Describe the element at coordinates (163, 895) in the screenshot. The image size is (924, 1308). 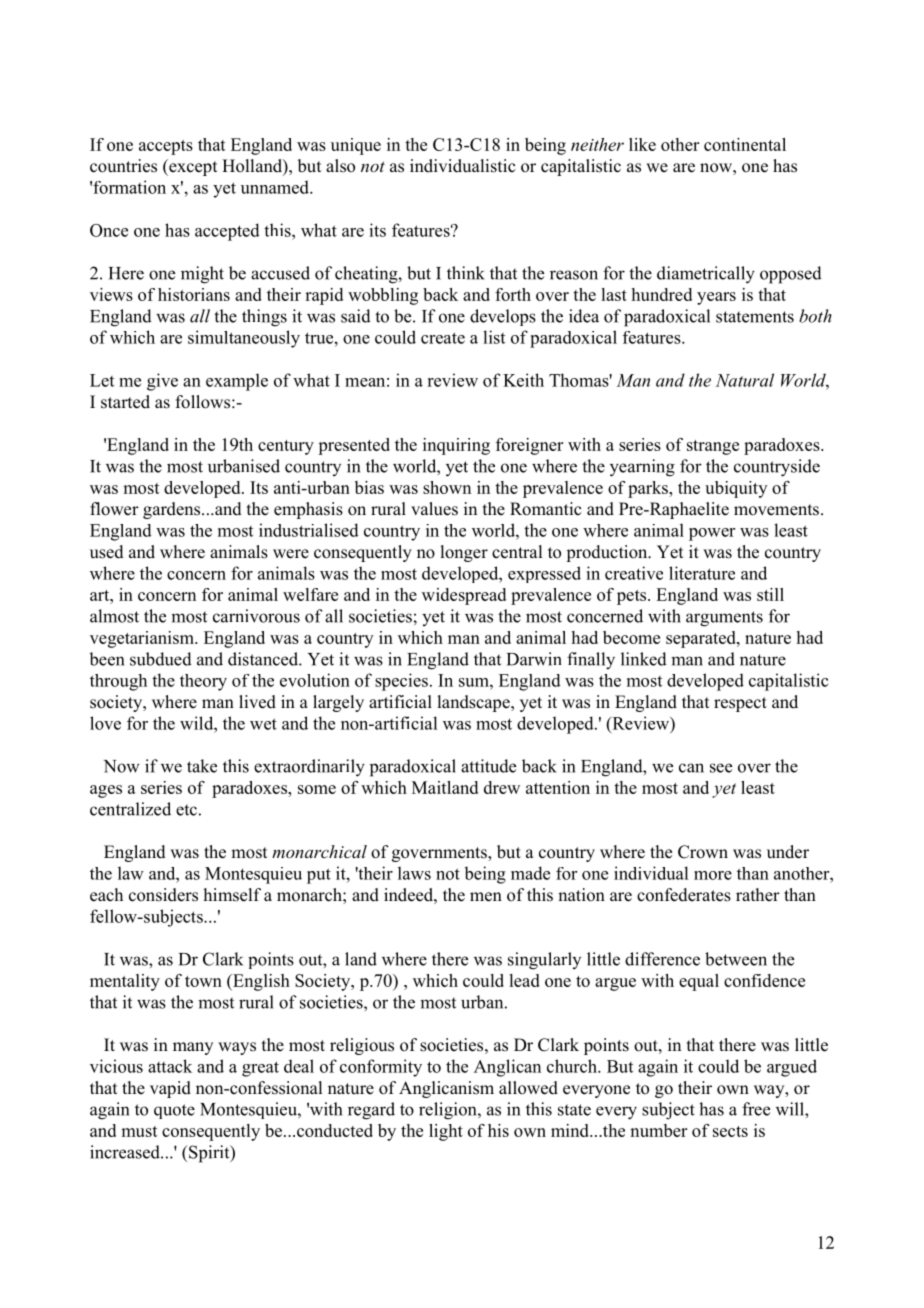
I see `considers` at that location.
